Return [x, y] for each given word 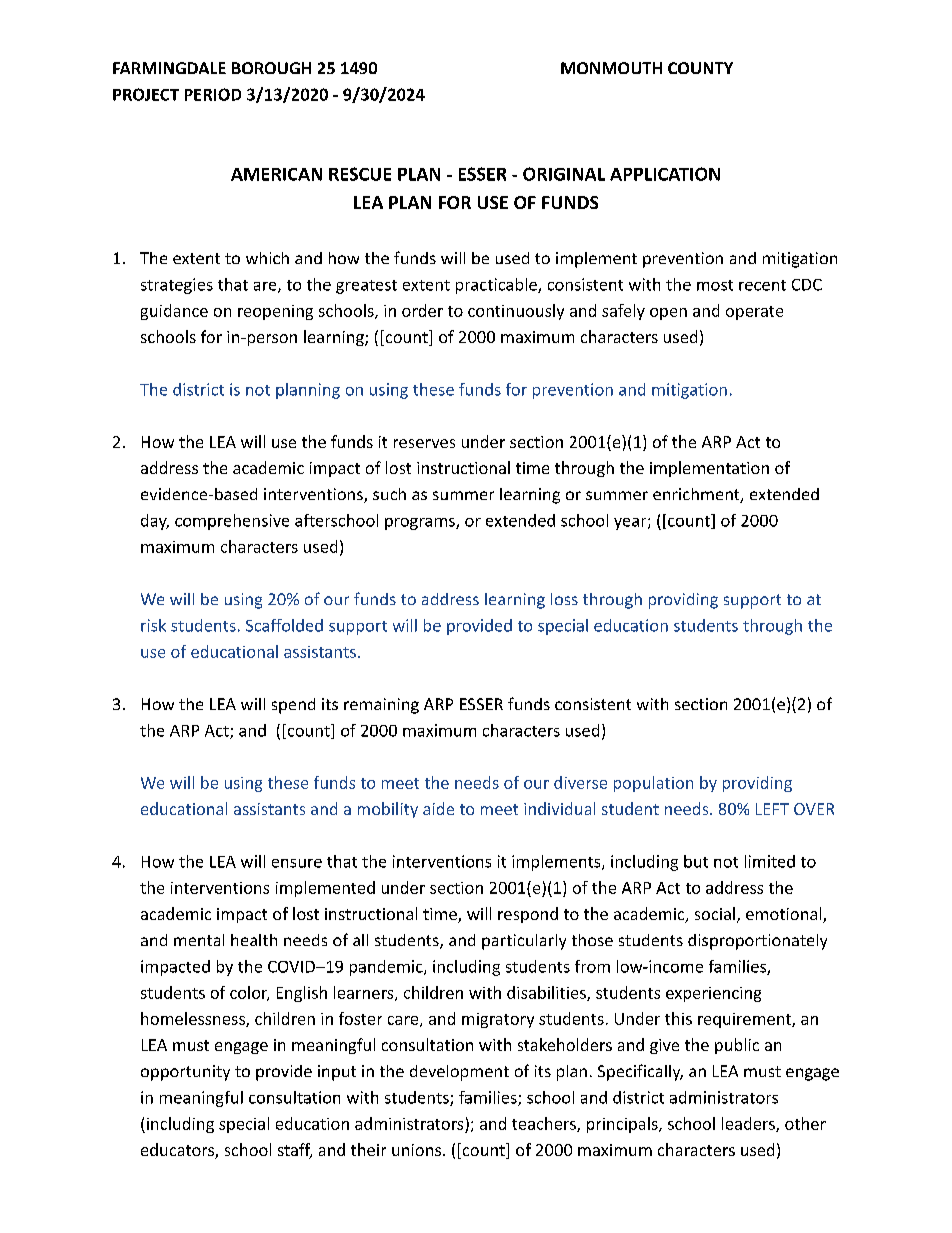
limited [770, 861]
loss [564, 599]
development [459, 1073]
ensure [297, 863]
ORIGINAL [564, 174]
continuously [516, 312]
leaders [749, 1124]
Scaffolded [284, 625]
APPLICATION [665, 174]
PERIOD [213, 94]
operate [754, 313]
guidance [174, 312]
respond [528, 915]
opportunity [185, 1073]
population [653, 784]
